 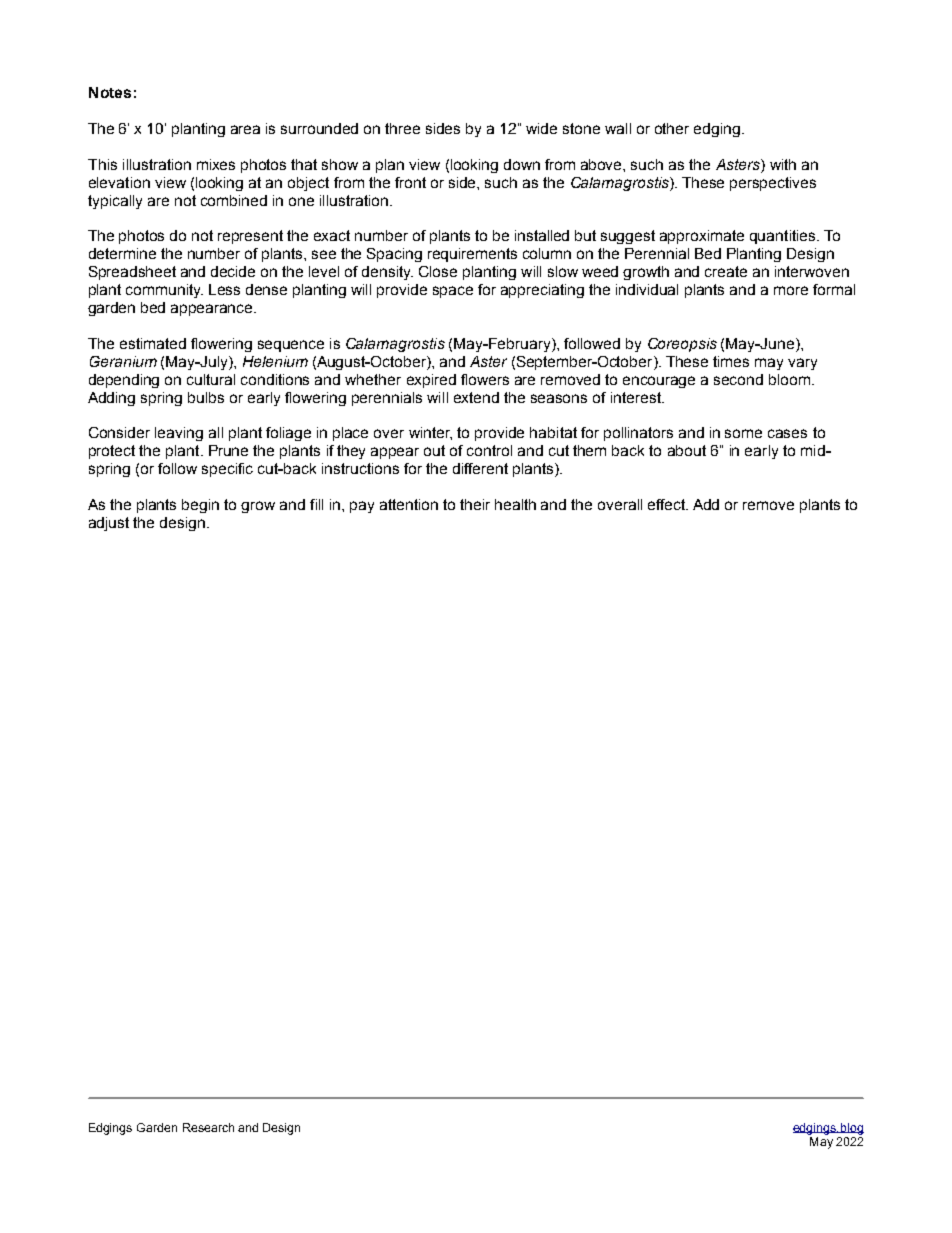 What do you see at coordinates (409, 504) in the screenshot?
I see `attention` at bounding box center [409, 504].
